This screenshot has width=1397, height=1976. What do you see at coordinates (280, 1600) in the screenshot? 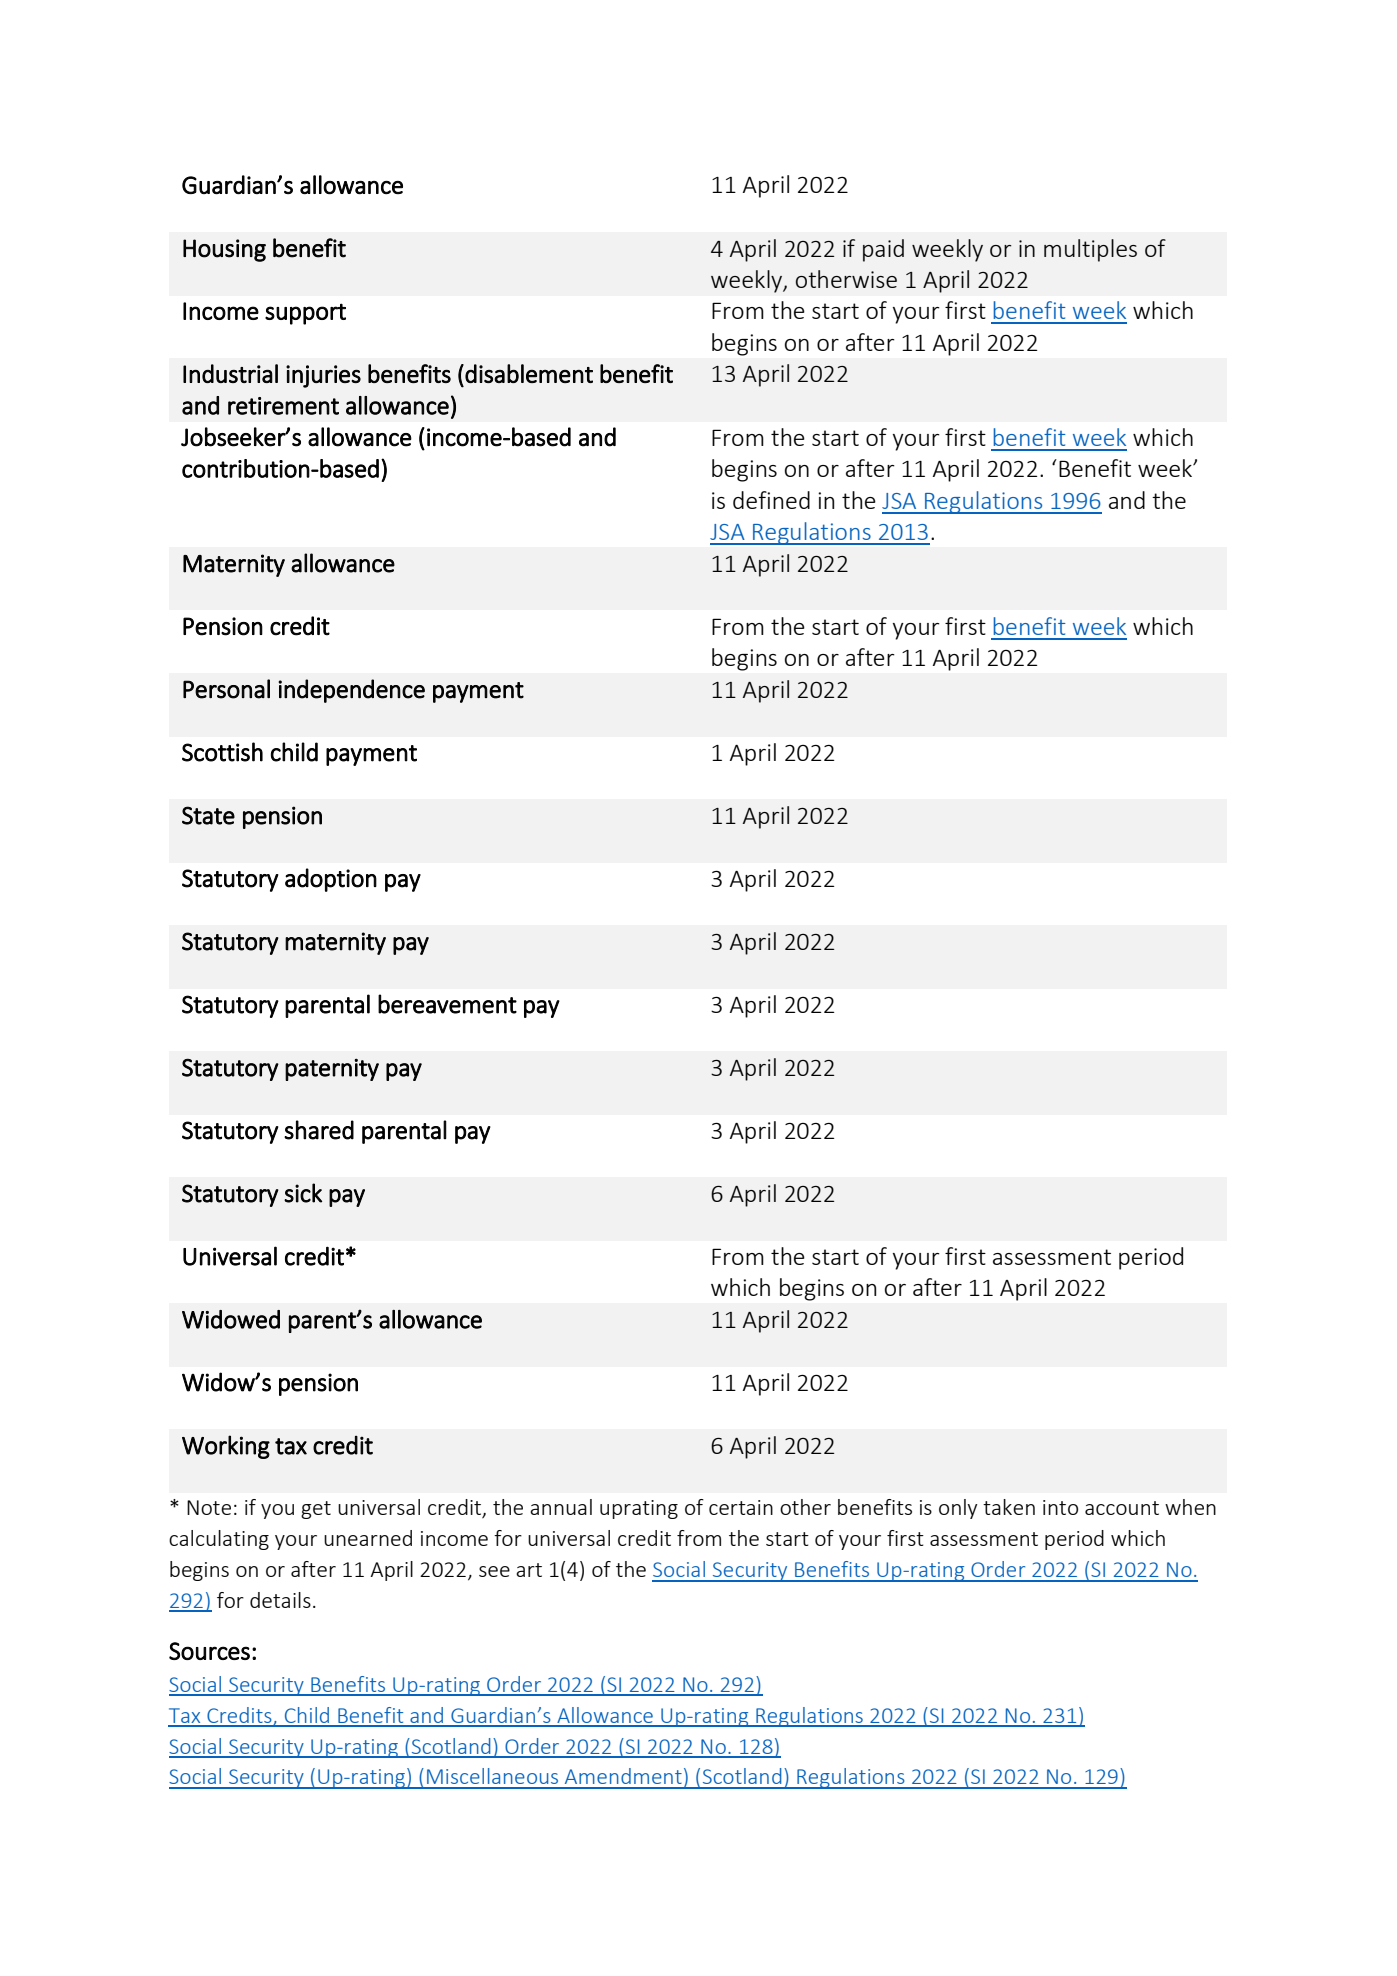
I see `details` at bounding box center [280, 1600].
